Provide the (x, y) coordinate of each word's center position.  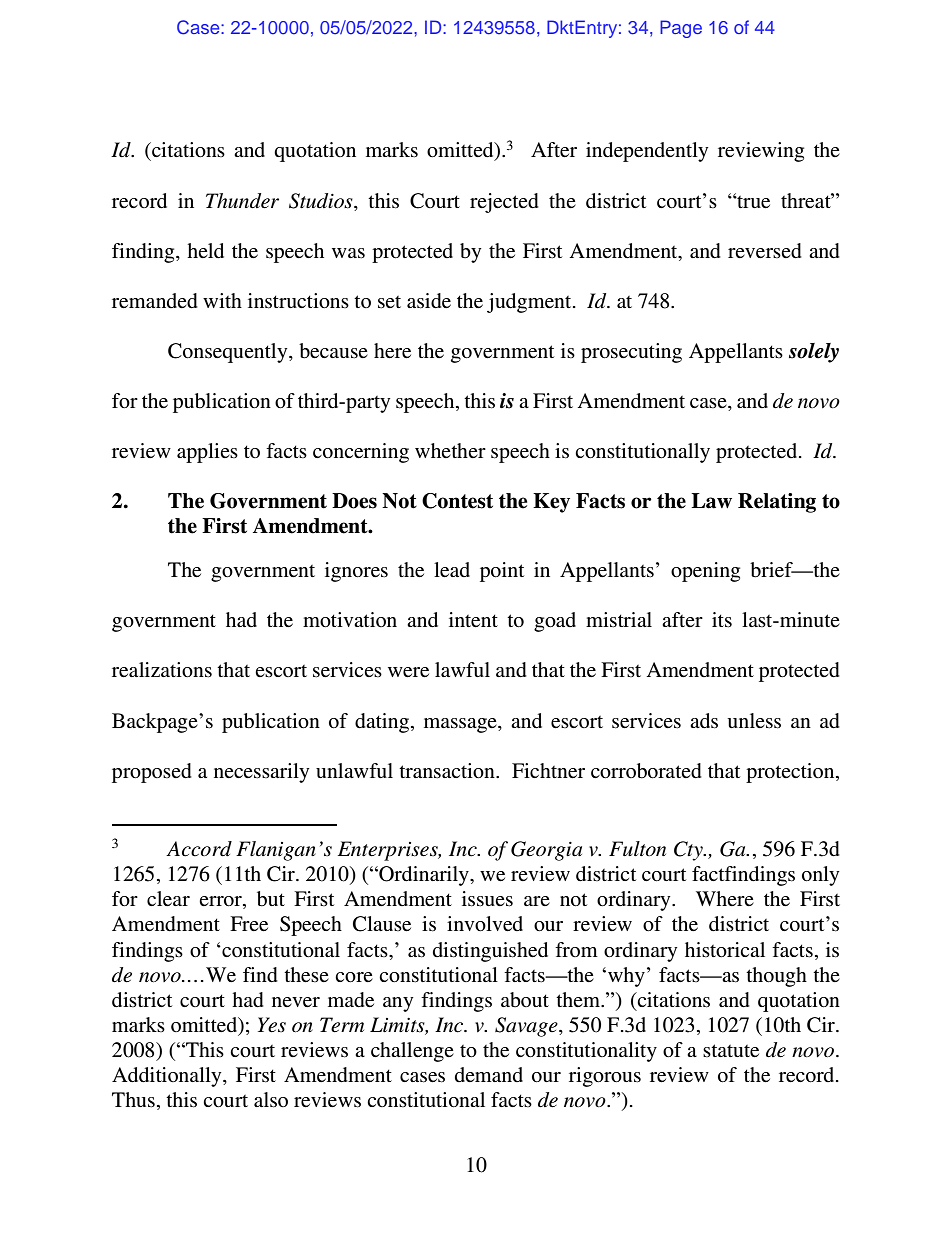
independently (647, 152)
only (820, 876)
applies (207, 453)
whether (450, 450)
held (205, 251)
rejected (504, 203)
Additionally (168, 1077)
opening (705, 572)
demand (489, 1074)
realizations (162, 670)
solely (814, 353)
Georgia (546, 851)
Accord (199, 849)
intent (473, 620)
